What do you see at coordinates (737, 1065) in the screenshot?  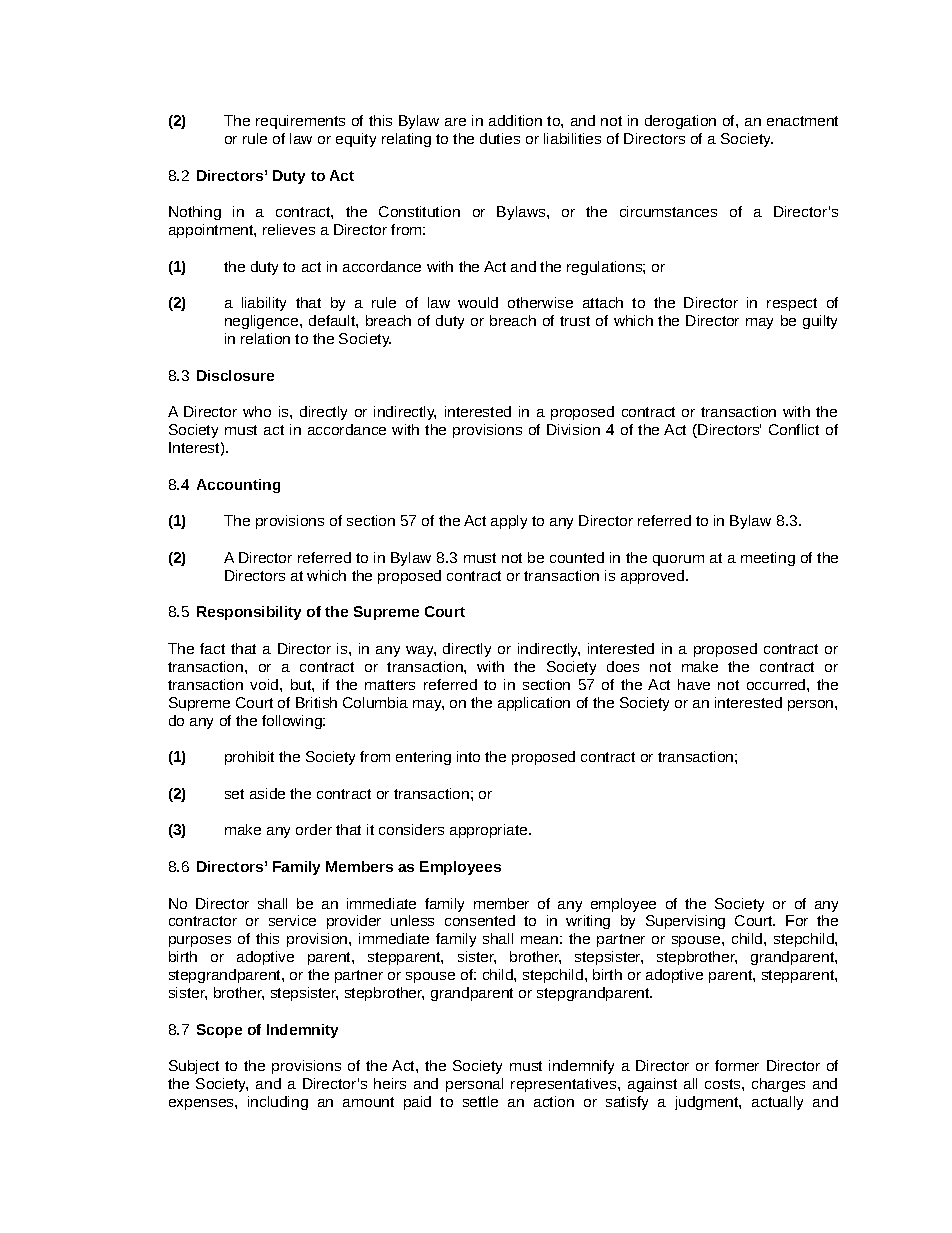 I see `former` at bounding box center [737, 1065].
